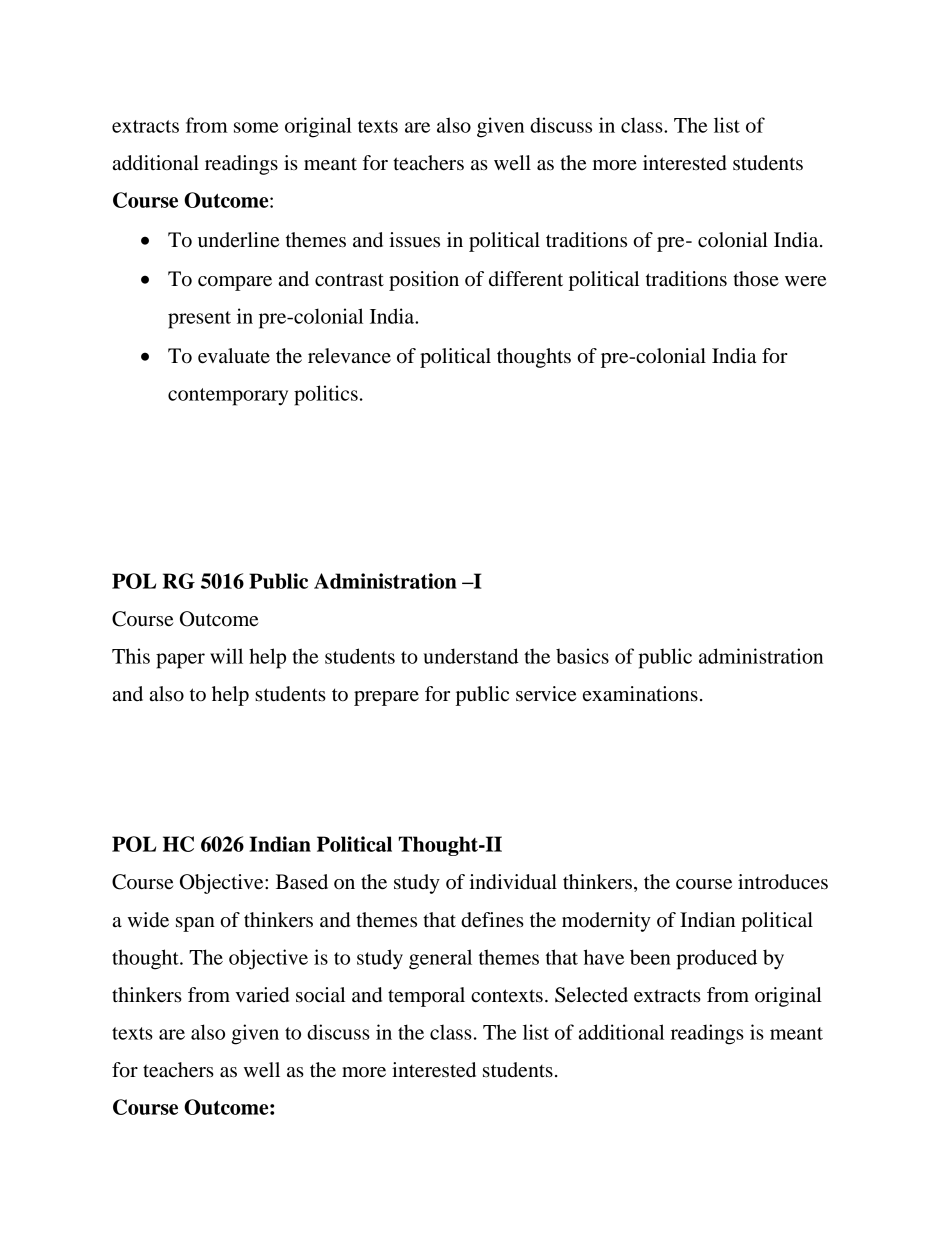 Image resolution: width=952 pixels, height=1233 pixels. I want to click on understand, so click(470, 656).
